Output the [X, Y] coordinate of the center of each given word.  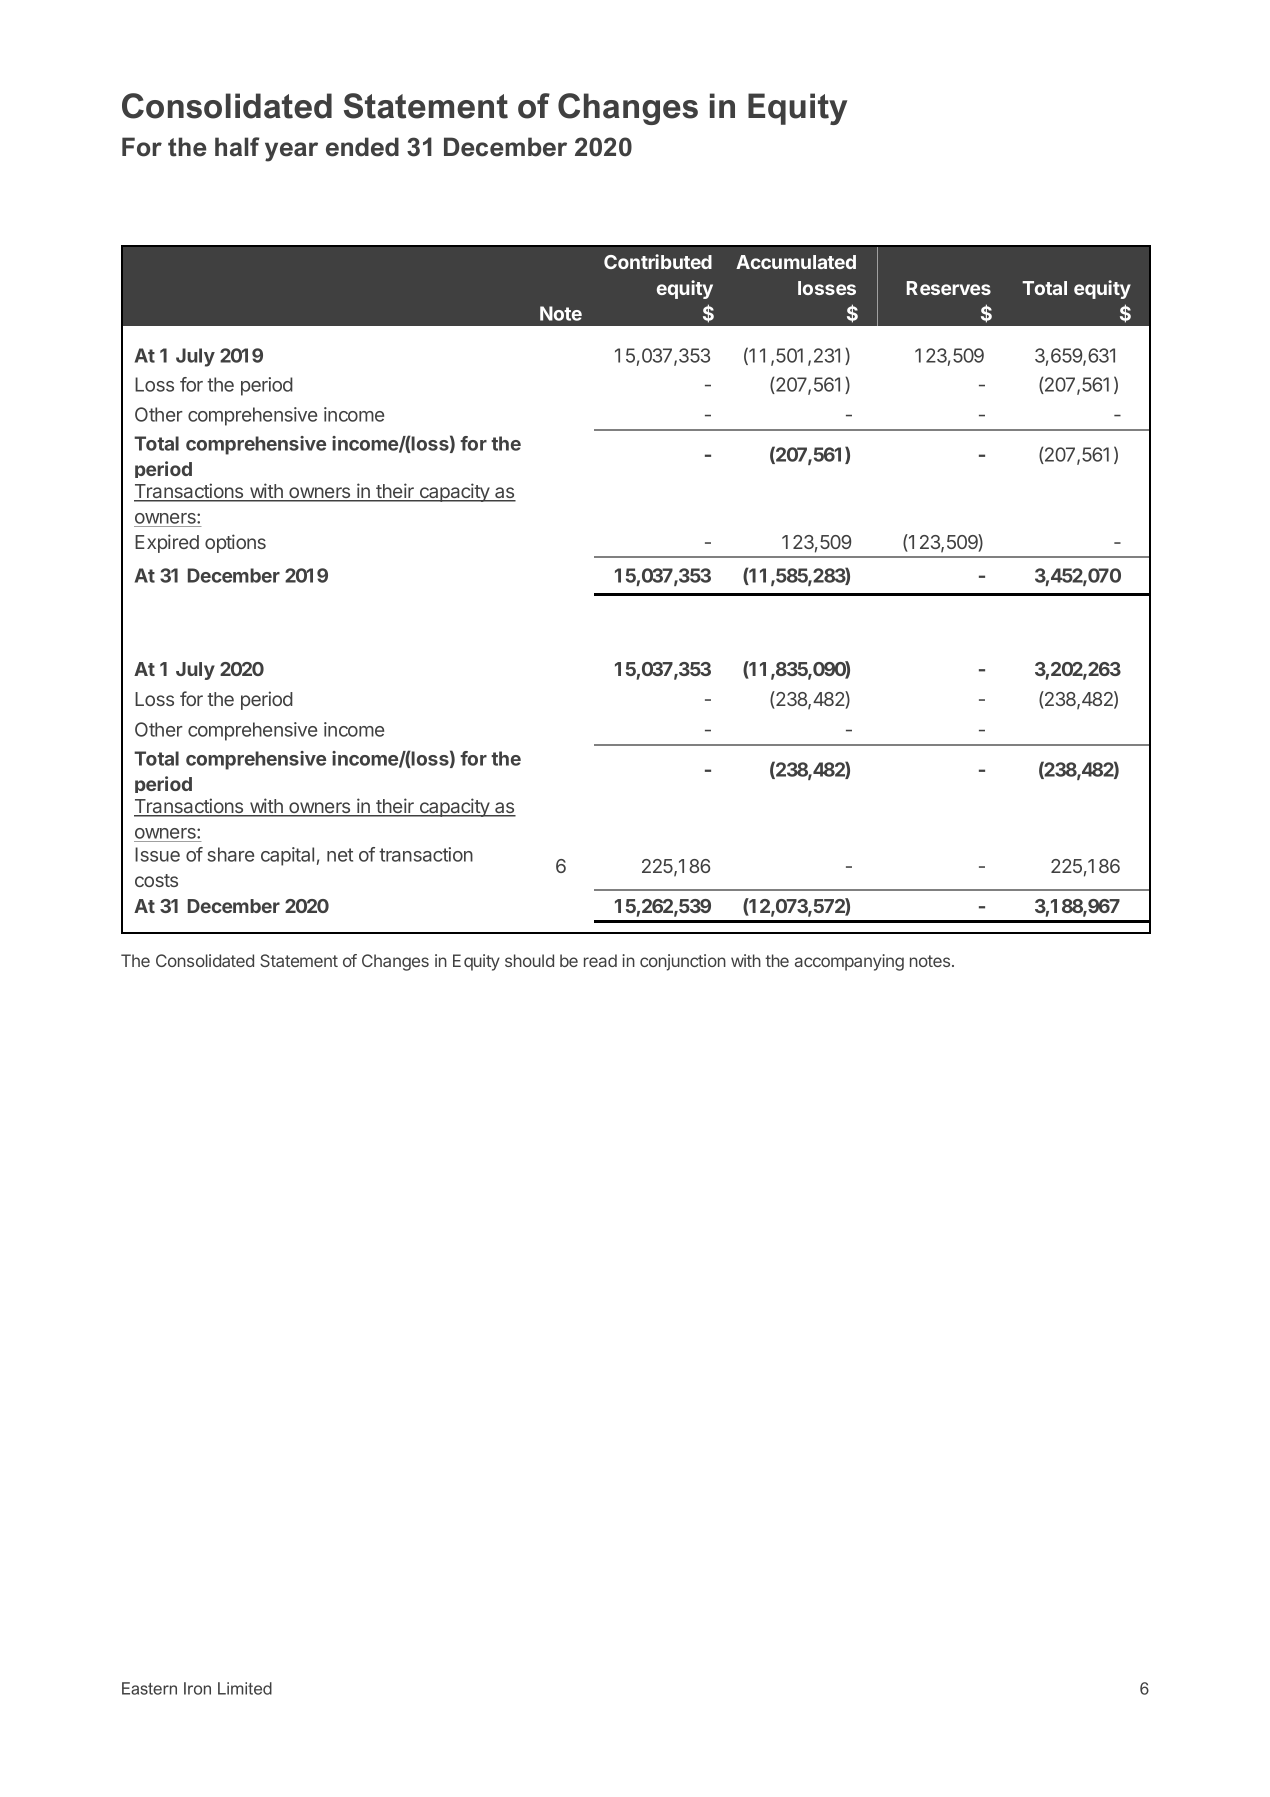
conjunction [683, 962]
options [235, 543]
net [340, 855]
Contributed [658, 261]
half [237, 147]
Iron [197, 1688]
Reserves [949, 288]
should [529, 960]
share [230, 854]
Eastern [149, 1688]
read [600, 960]
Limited [245, 1688]
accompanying [849, 962]
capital [287, 856]
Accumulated [796, 262]
